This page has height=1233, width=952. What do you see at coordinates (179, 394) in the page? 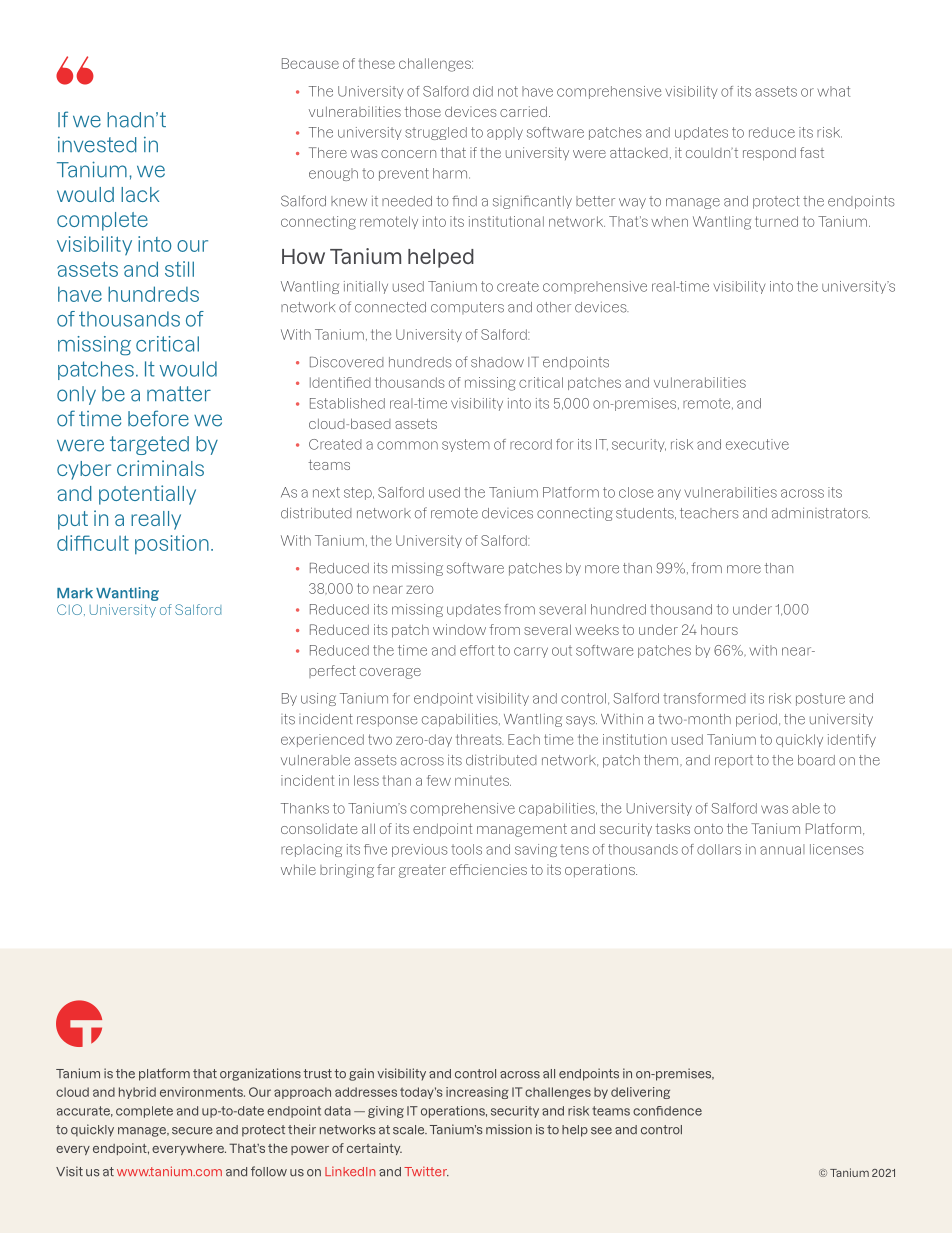
I see `matter` at bounding box center [179, 394].
